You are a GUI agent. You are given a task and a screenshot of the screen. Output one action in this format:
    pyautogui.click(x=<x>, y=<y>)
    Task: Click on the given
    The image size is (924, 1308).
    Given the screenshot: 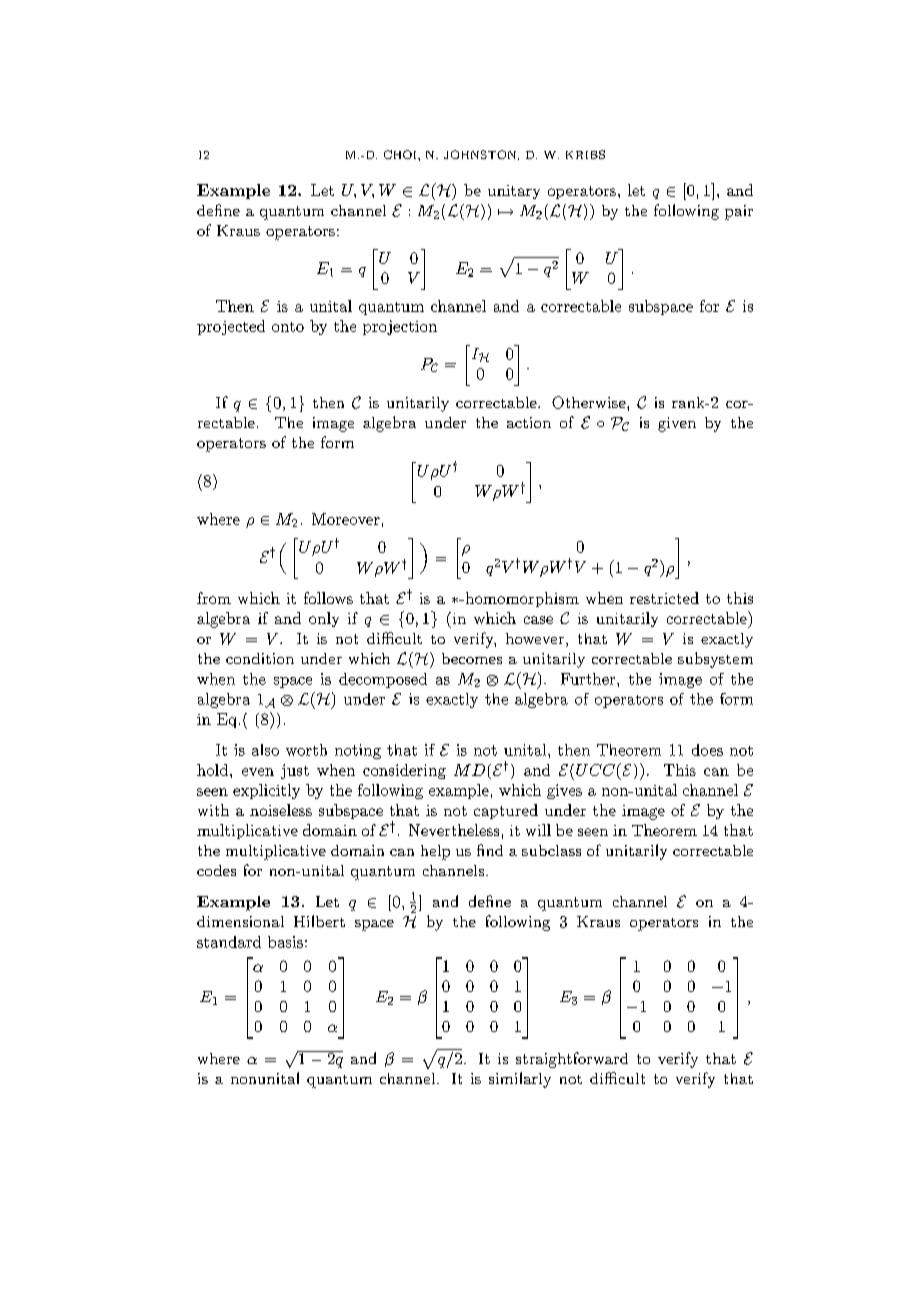 What is the action you would take?
    pyautogui.click(x=677, y=424)
